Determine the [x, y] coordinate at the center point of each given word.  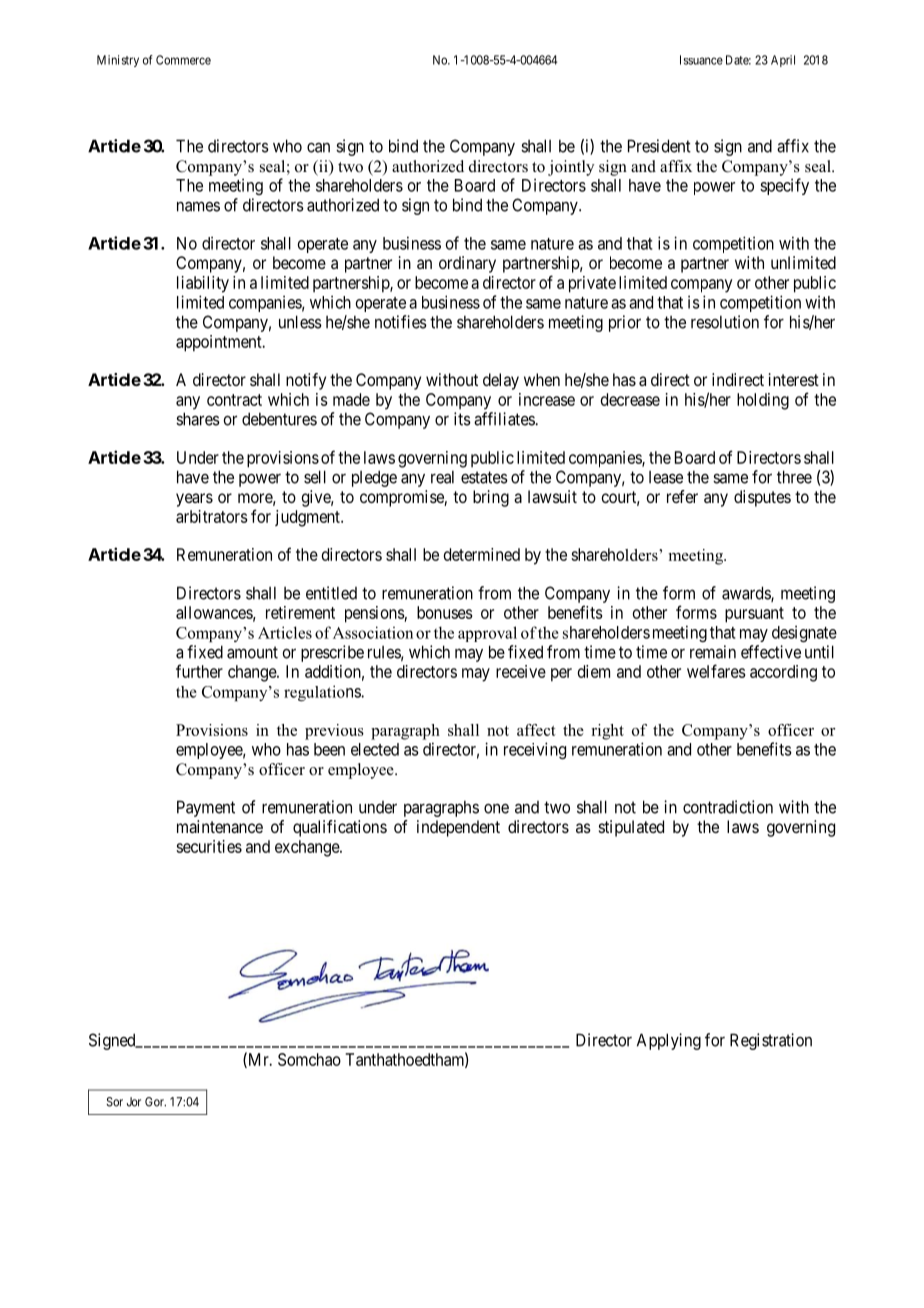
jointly [571, 168]
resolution [725, 322]
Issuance [701, 60]
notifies [401, 322]
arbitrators [212, 516]
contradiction [728, 807]
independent [458, 828]
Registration [771, 1041]
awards [747, 594]
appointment [220, 343]
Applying [669, 1041]
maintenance [220, 826]
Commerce [183, 60]
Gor [155, 1102]
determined [482, 554]
